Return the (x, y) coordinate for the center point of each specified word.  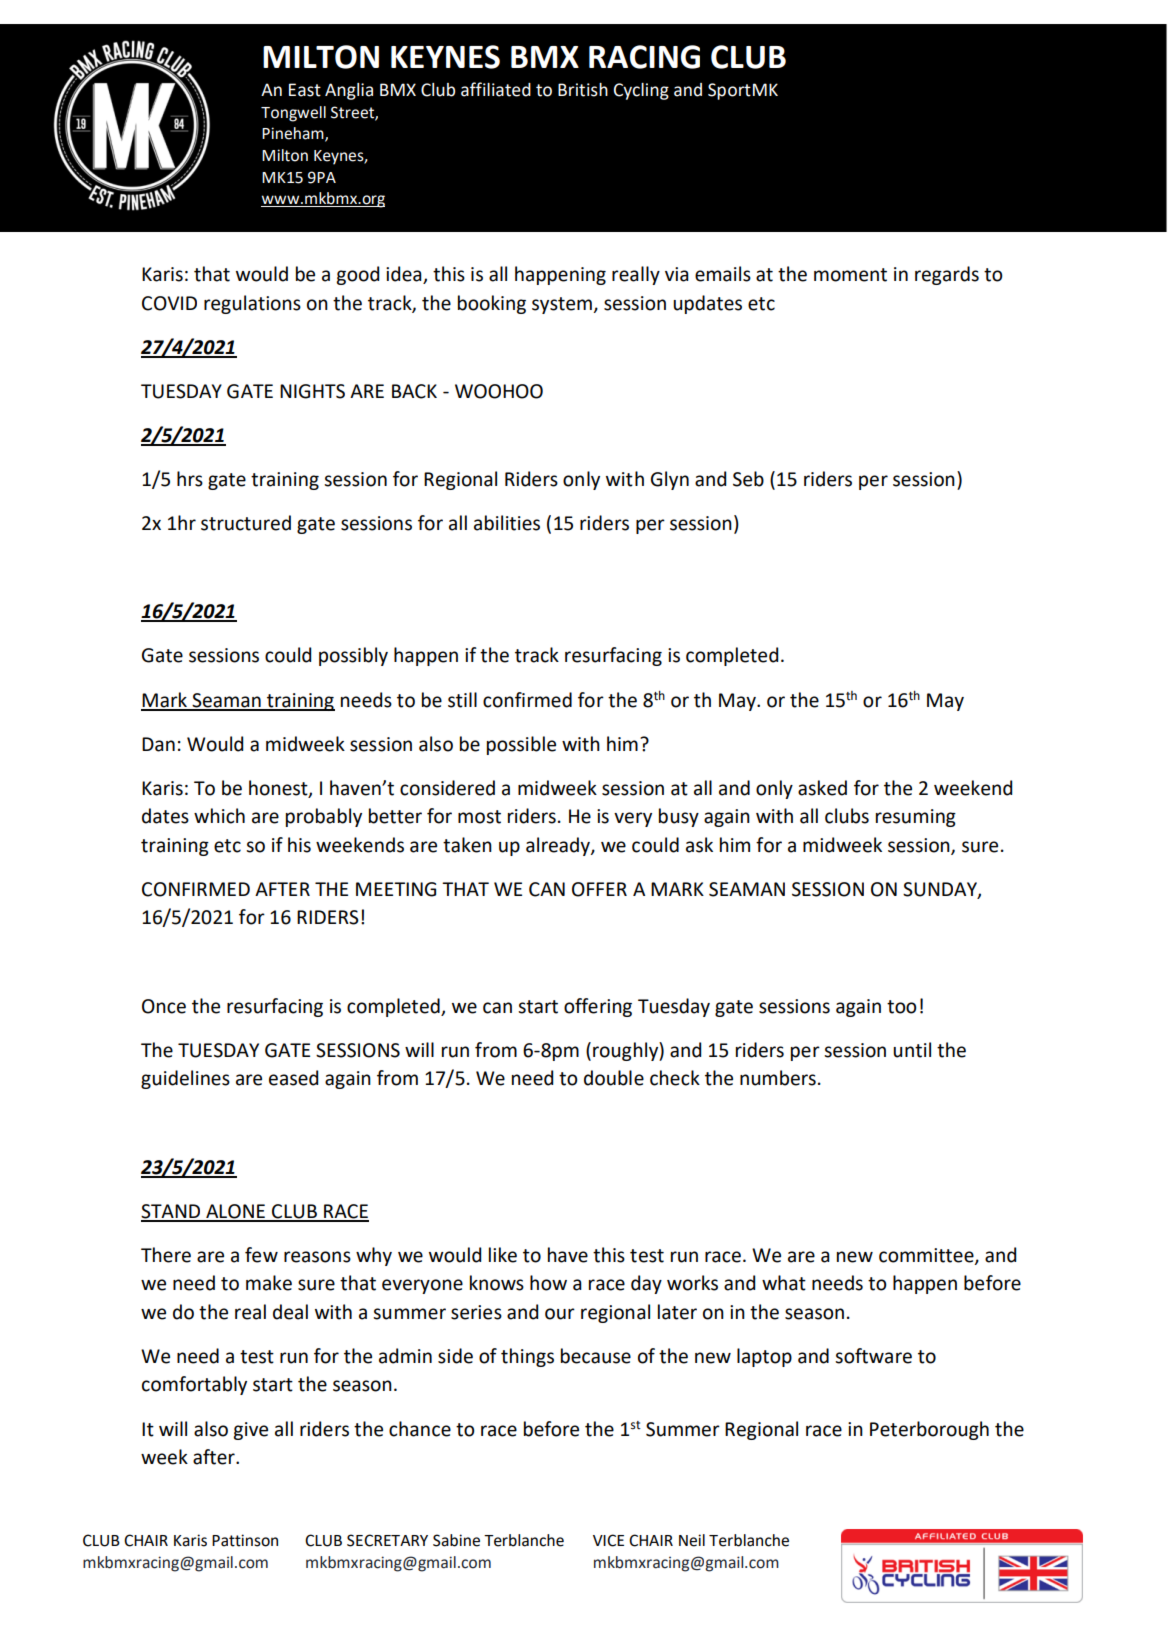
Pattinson (245, 1540)
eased (293, 1078)
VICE (608, 1540)
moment (850, 275)
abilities (507, 523)
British (583, 90)
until (912, 1050)
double (614, 1078)
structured (246, 523)
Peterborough (929, 1430)
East (305, 90)
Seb (748, 479)
